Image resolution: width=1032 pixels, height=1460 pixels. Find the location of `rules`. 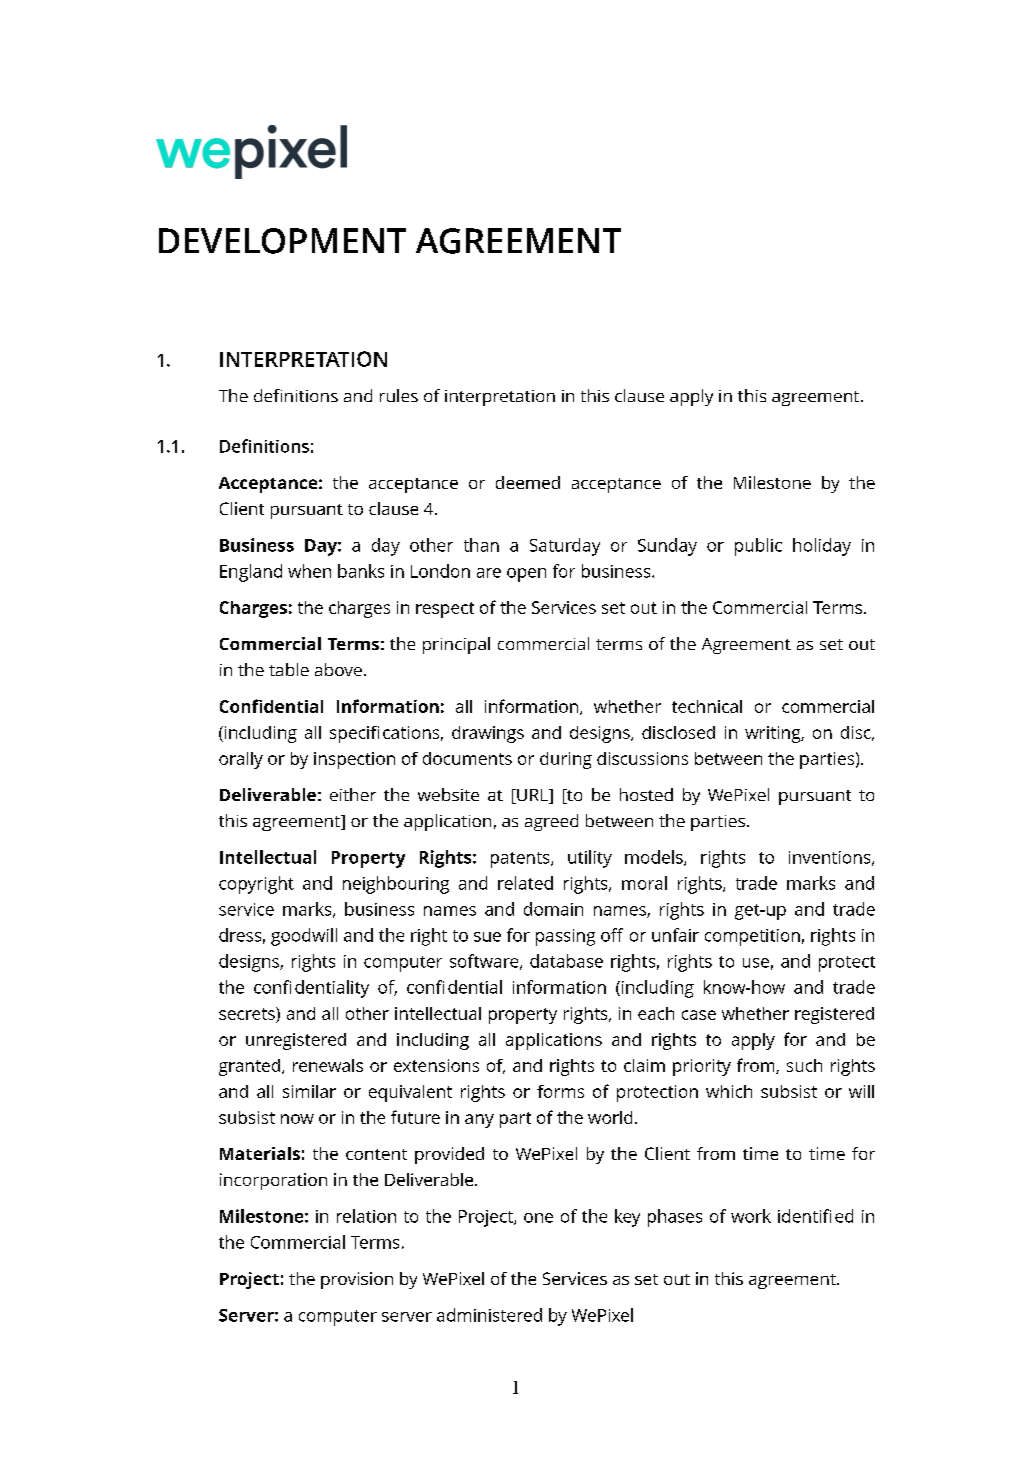

rules is located at coordinates (399, 395).
